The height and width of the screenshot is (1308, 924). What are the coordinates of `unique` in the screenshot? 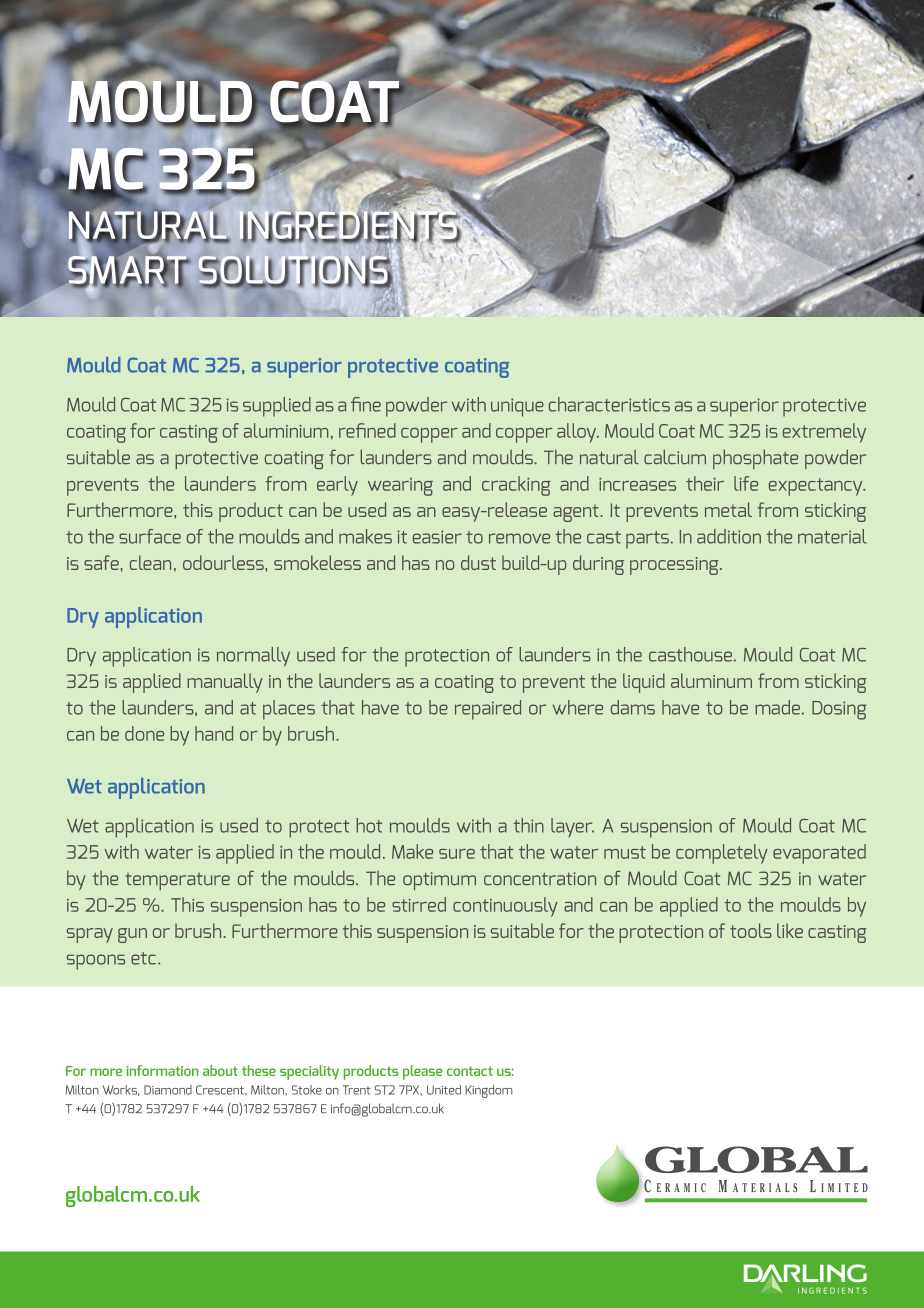 It's located at (517, 407).
